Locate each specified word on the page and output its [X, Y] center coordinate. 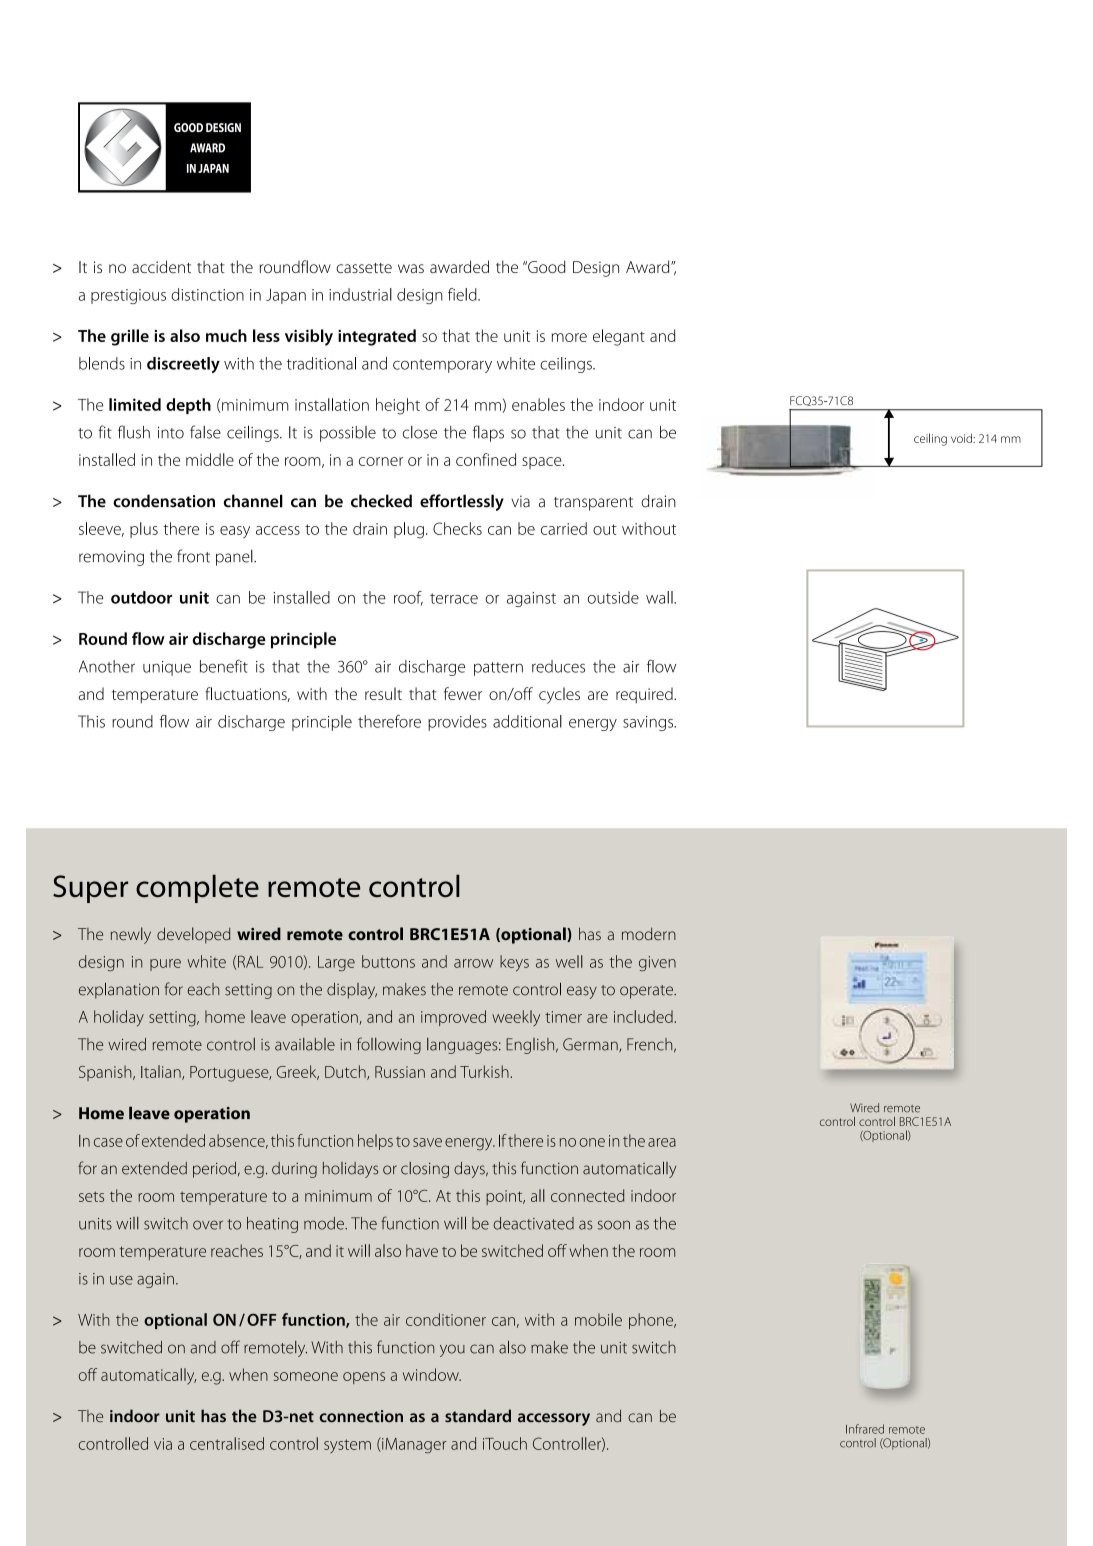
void [962, 438]
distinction [207, 294]
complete [197, 888]
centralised [227, 1443]
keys [514, 963]
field [463, 294]
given [657, 963]
